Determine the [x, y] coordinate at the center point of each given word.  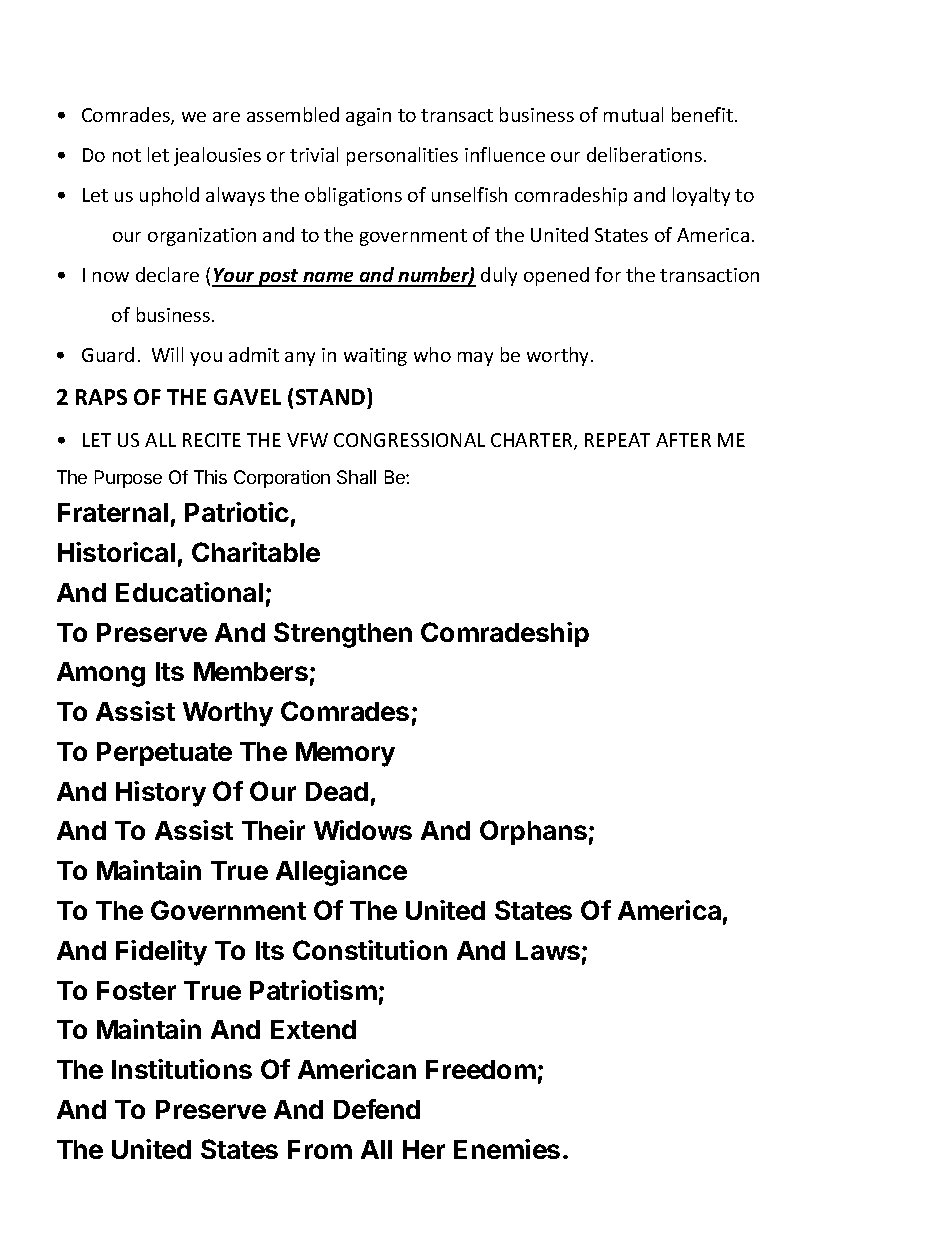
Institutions [182, 1069]
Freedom [481, 1069]
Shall [356, 477]
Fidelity [161, 953]
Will [167, 354]
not [127, 155]
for [608, 274]
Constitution [370, 950]
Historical [116, 552]
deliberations [644, 154]
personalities [402, 156]
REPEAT [617, 440]
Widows [363, 830]
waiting [375, 357]
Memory [345, 754]
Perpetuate [164, 754]
